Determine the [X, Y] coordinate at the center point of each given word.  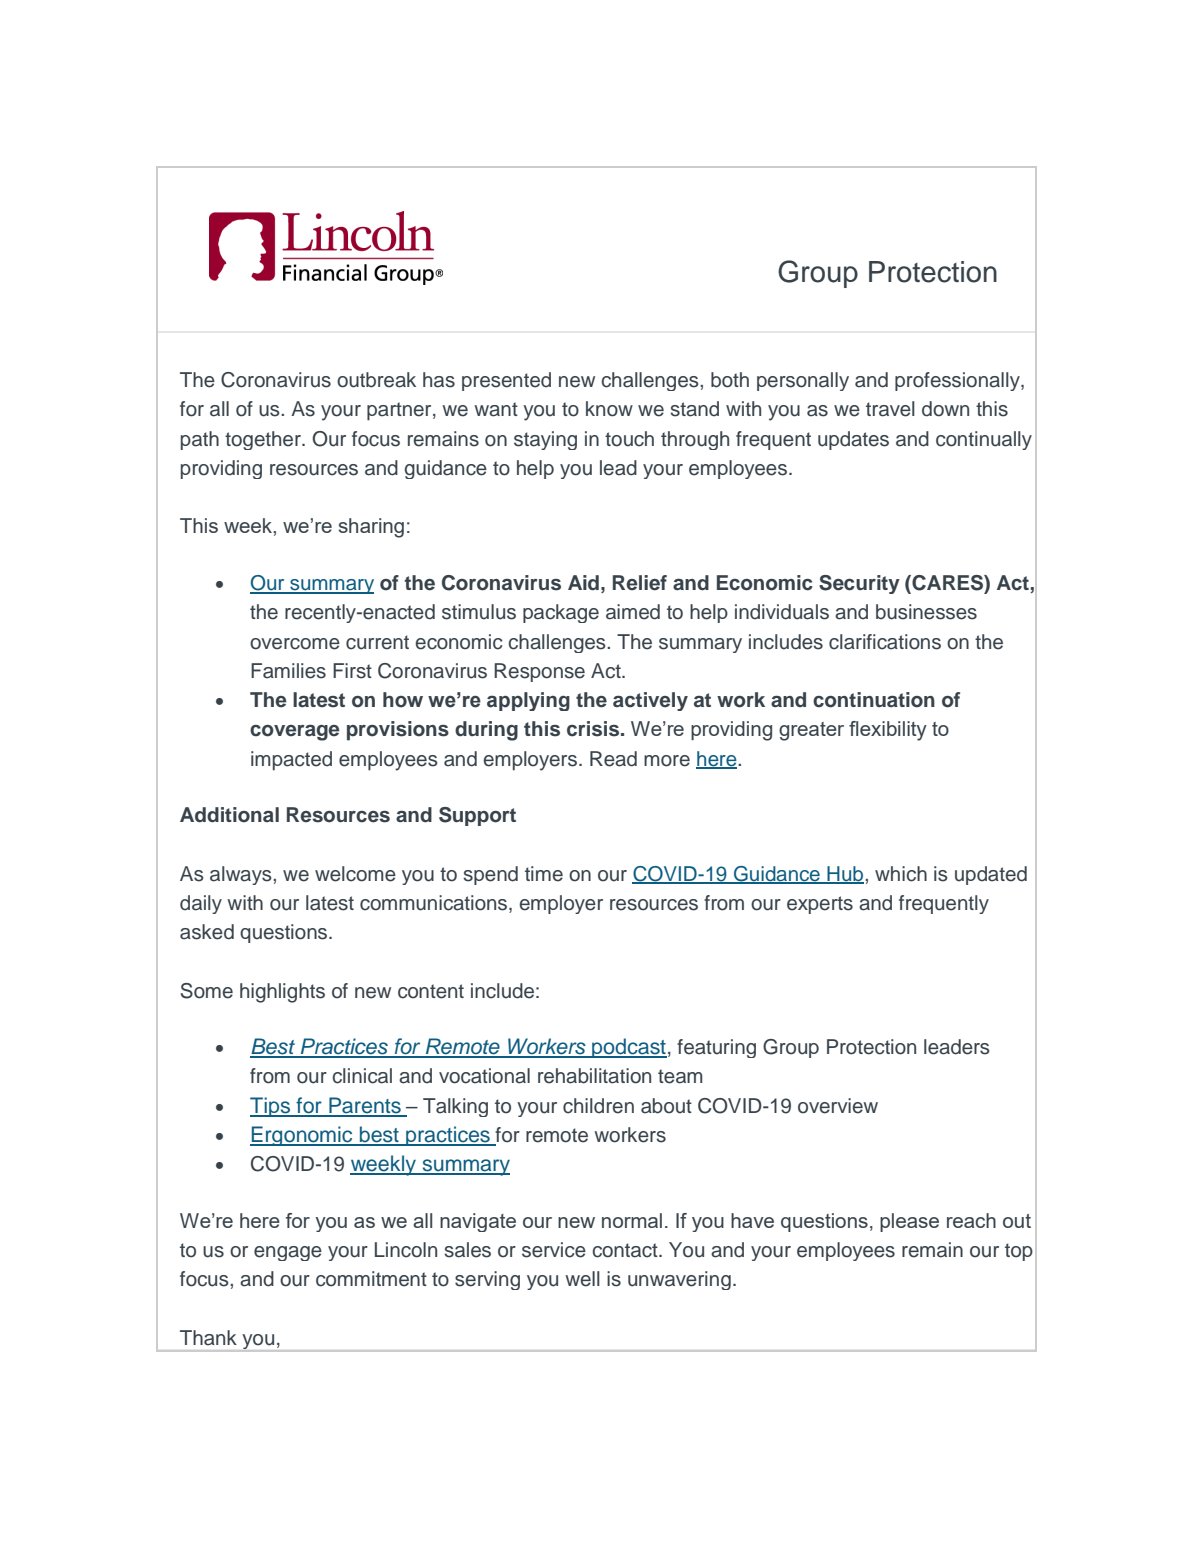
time [544, 874]
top [1019, 1252]
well [582, 1279]
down [945, 409]
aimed [633, 612]
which [901, 874]
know [609, 409]
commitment [371, 1279]
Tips [271, 1107]
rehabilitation [594, 1076]
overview [838, 1106]
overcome [295, 644]
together [264, 440]
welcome [355, 874]
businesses [926, 612]
